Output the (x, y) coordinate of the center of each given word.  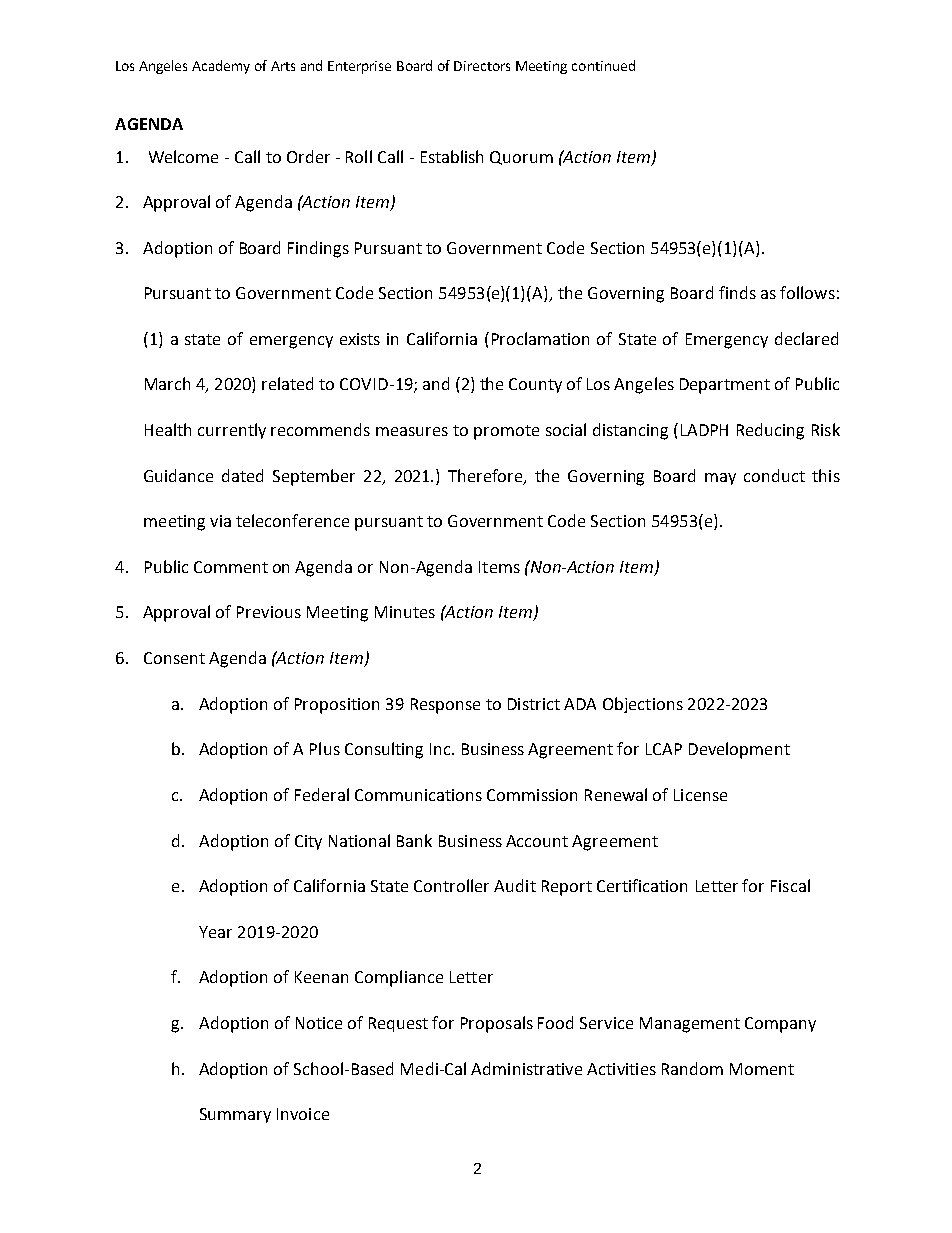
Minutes (405, 612)
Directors (482, 66)
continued (603, 65)
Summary (235, 1115)
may (720, 479)
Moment (762, 1069)
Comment (231, 567)
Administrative (526, 1068)
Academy (221, 67)
